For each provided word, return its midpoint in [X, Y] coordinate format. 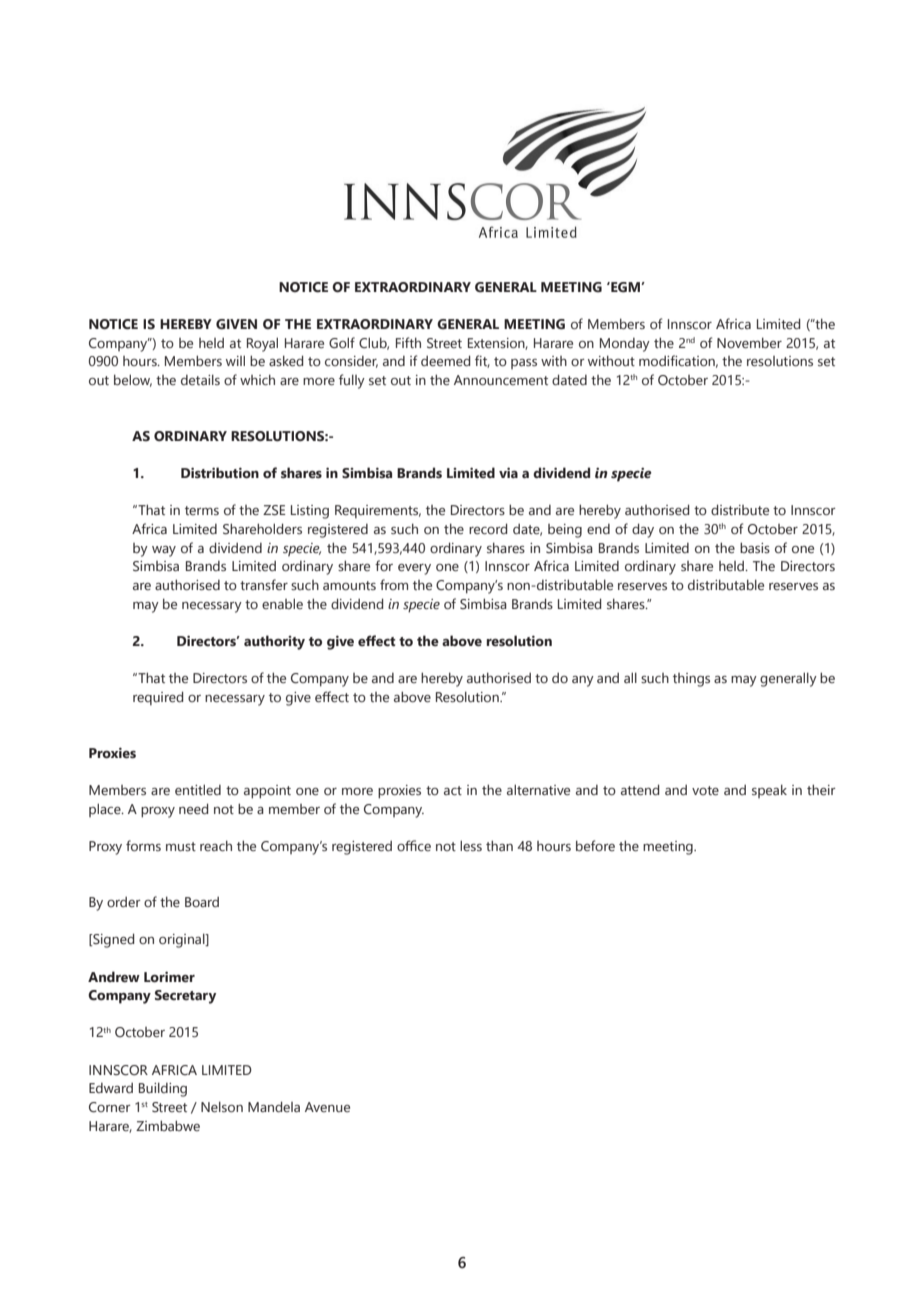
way [164, 551]
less [471, 845]
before [595, 845]
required [158, 698]
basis [755, 547]
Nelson [222, 1107]
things [691, 680]
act [453, 790]
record [488, 528]
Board [202, 901]
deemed [445, 361]
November [749, 343]
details [200, 379]
